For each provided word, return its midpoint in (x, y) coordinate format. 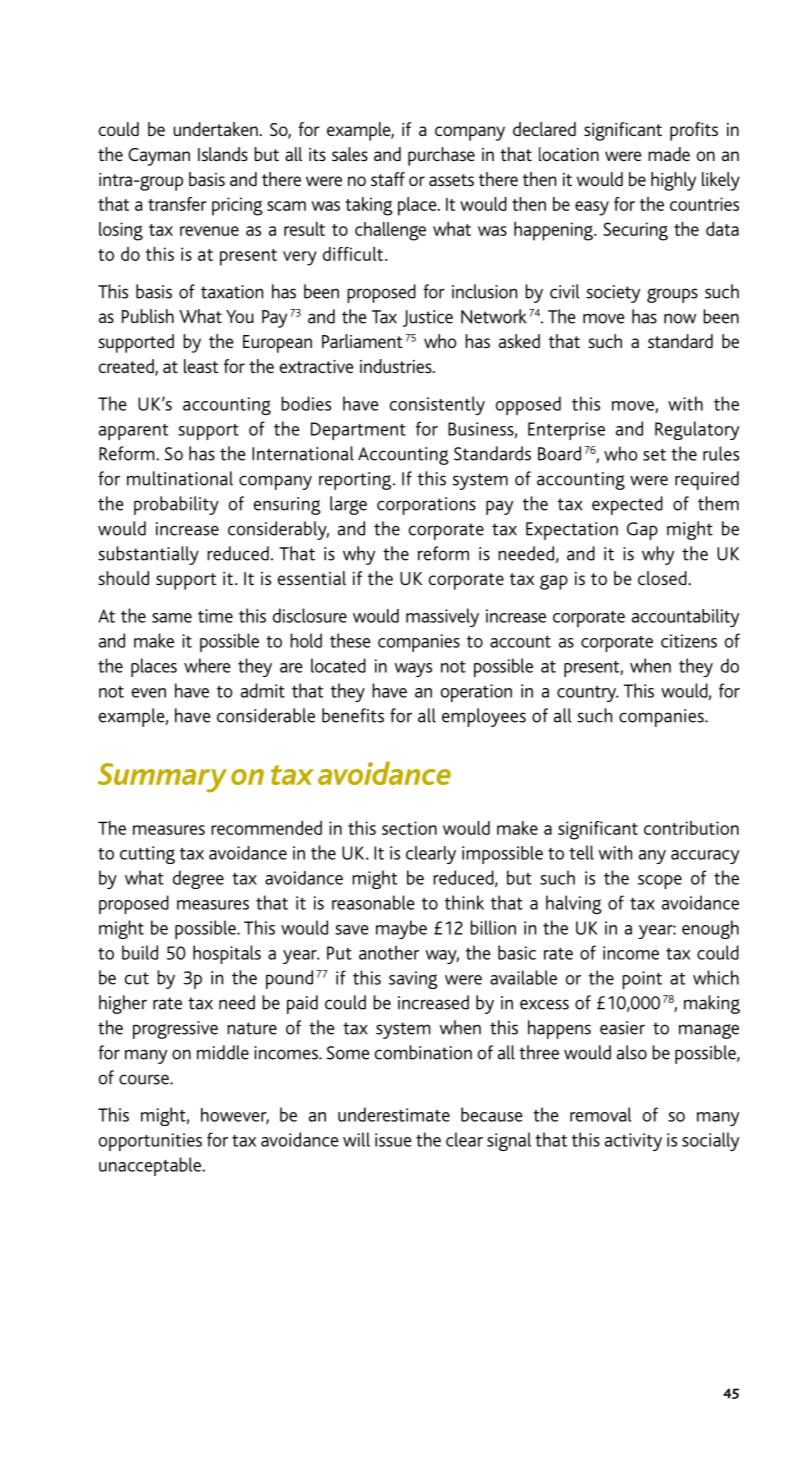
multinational (180, 478)
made (669, 154)
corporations (426, 506)
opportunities (150, 1142)
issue (393, 1140)
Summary (162, 778)
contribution (691, 828)
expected (627, 505)
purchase (441, 156)
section (409, 828)
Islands (223, 154)
